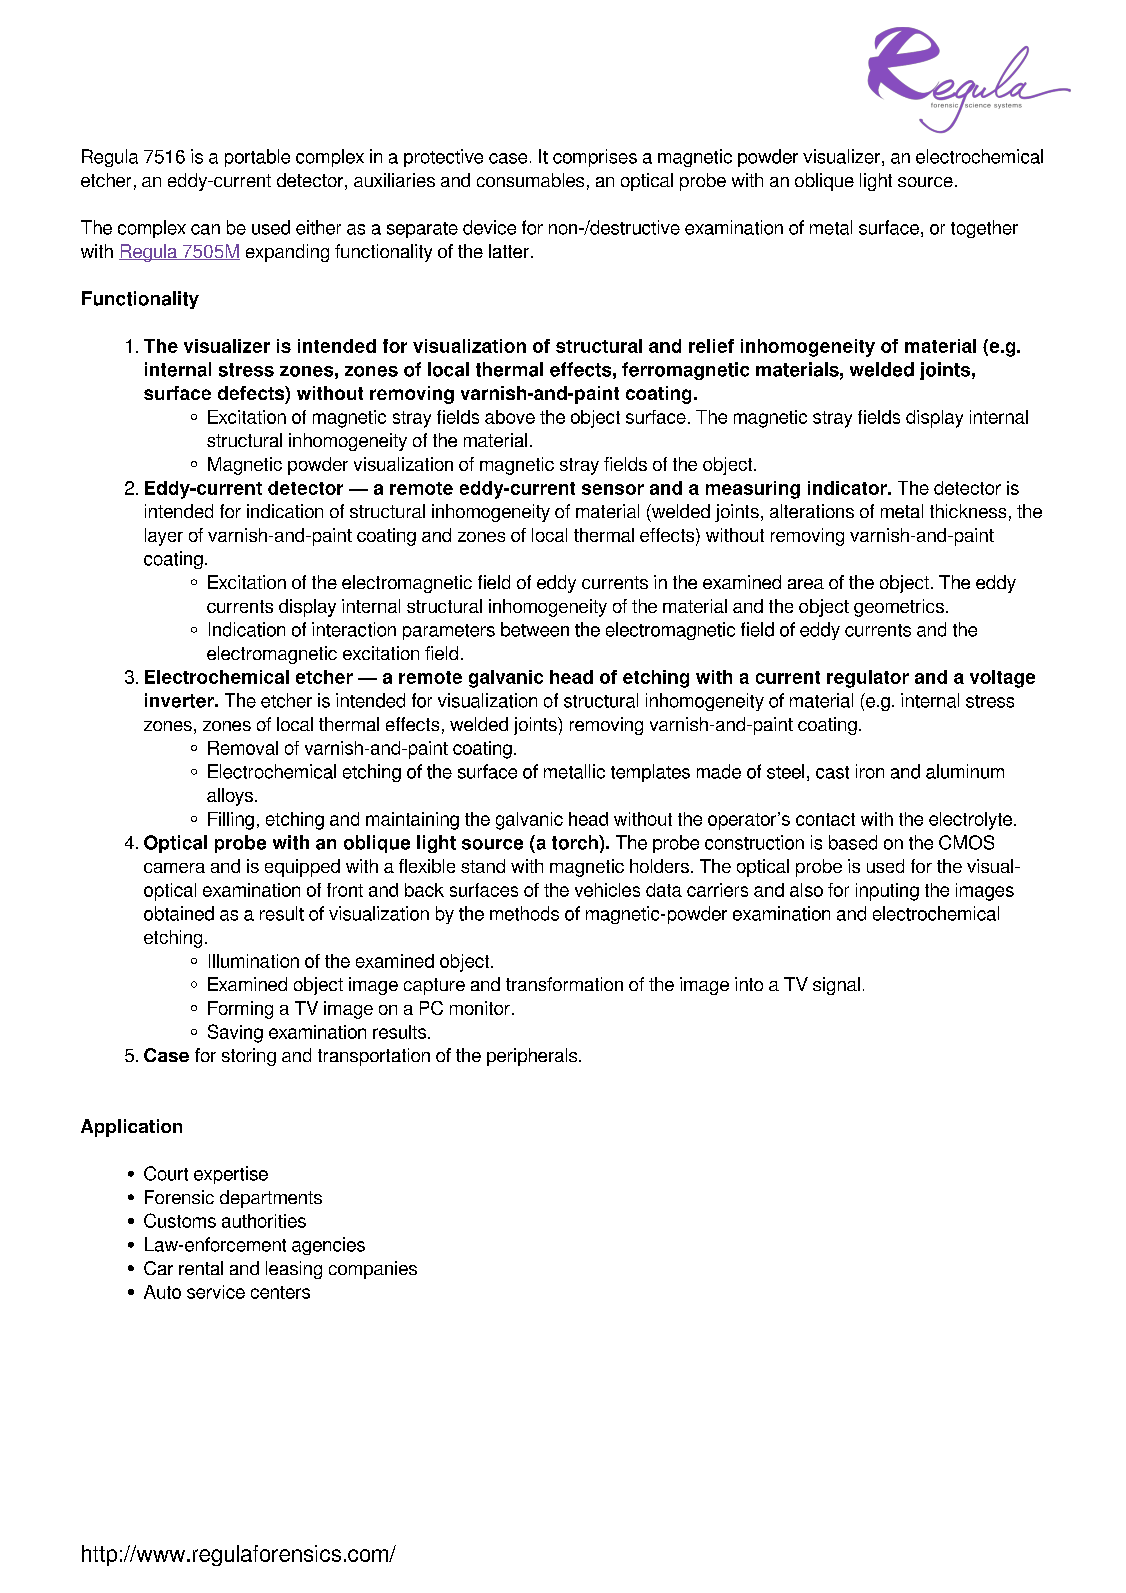 This page has width=1126, height=1593. What do you see at coordinates (164, 537) in the page?
I see `layer` at bounding box center [164, 537].
